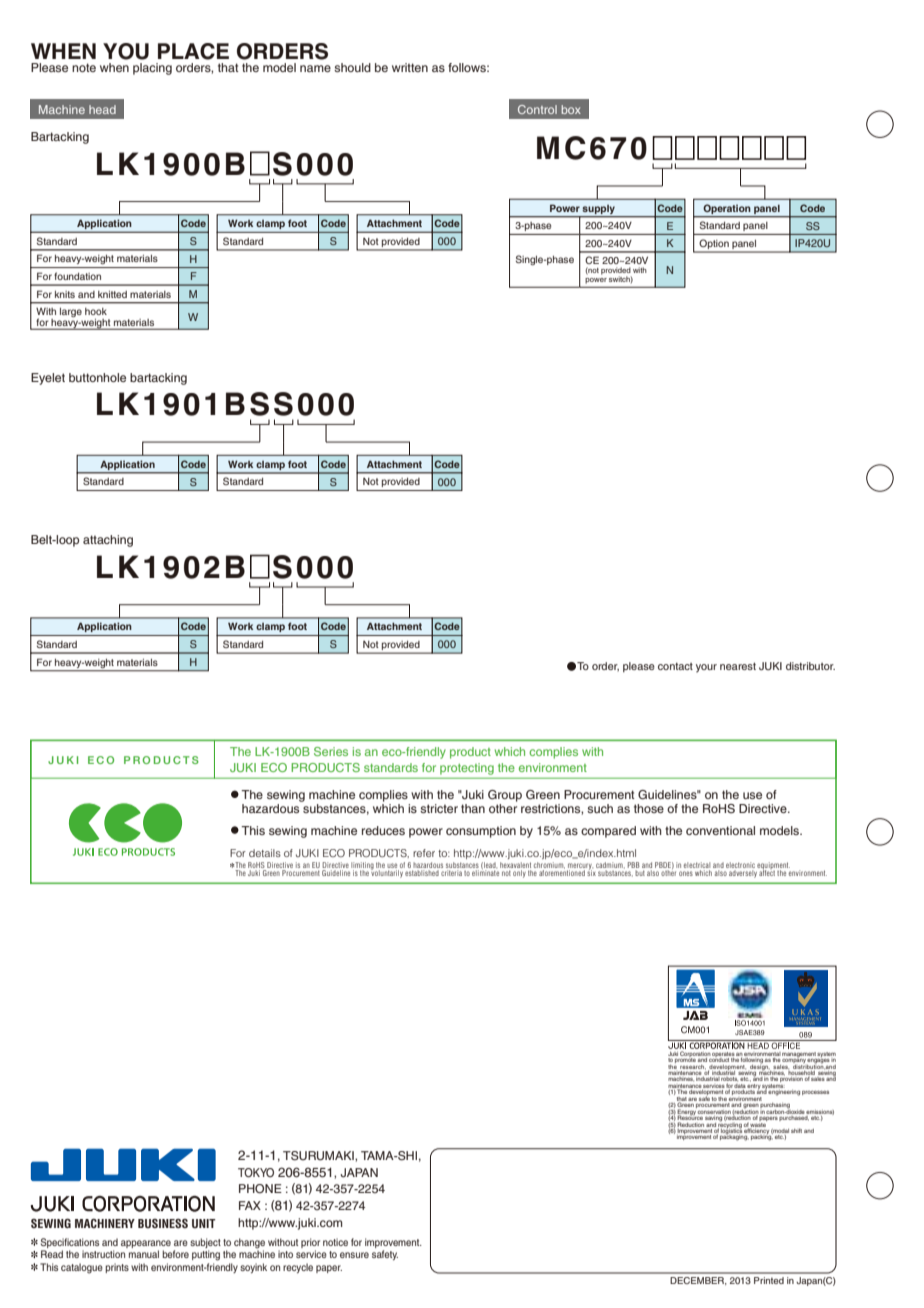  Describe the element at coordinates (97, 377) in the screenshot. I see `buttonhole` at that location.
